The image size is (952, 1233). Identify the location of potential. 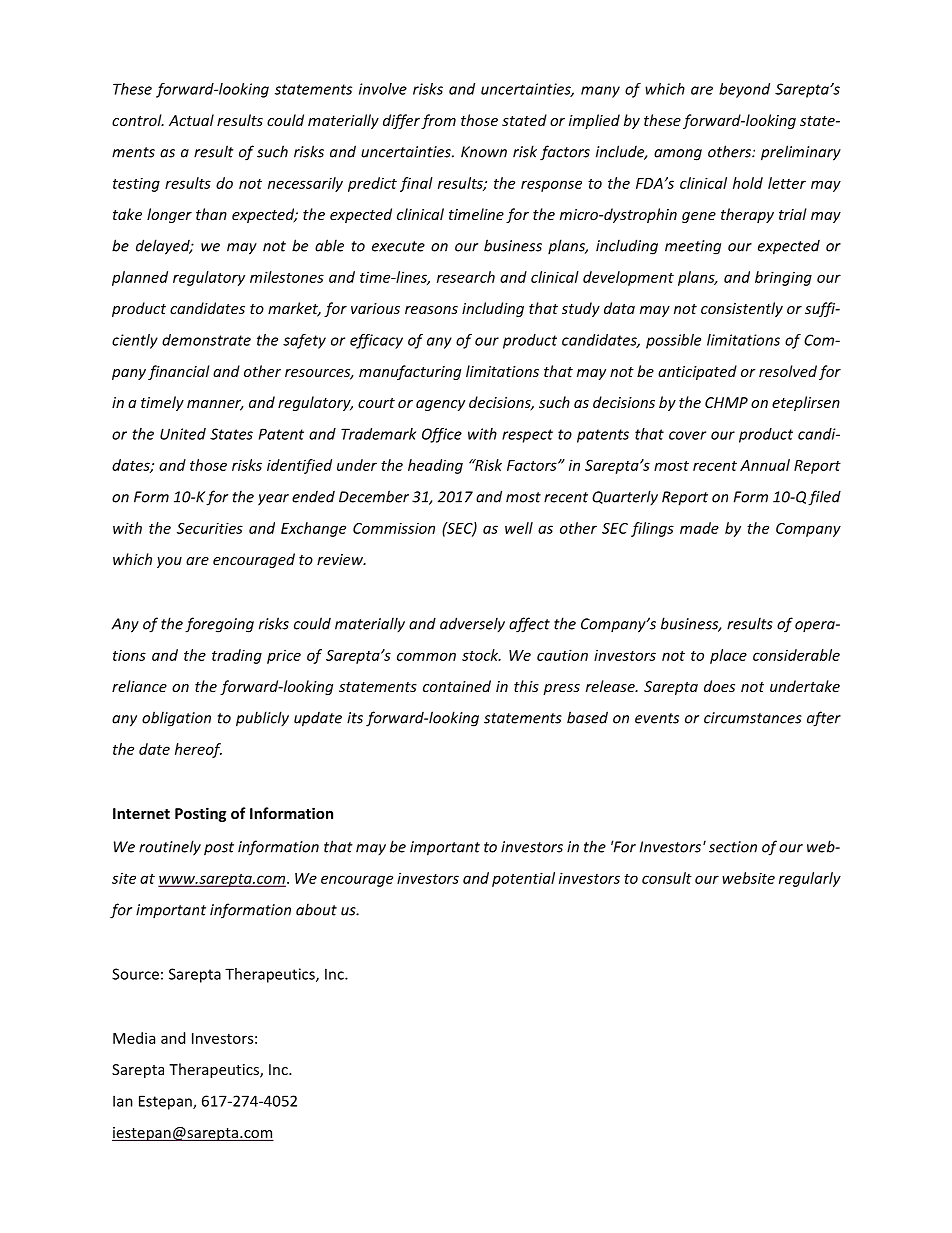
(523, 879).
